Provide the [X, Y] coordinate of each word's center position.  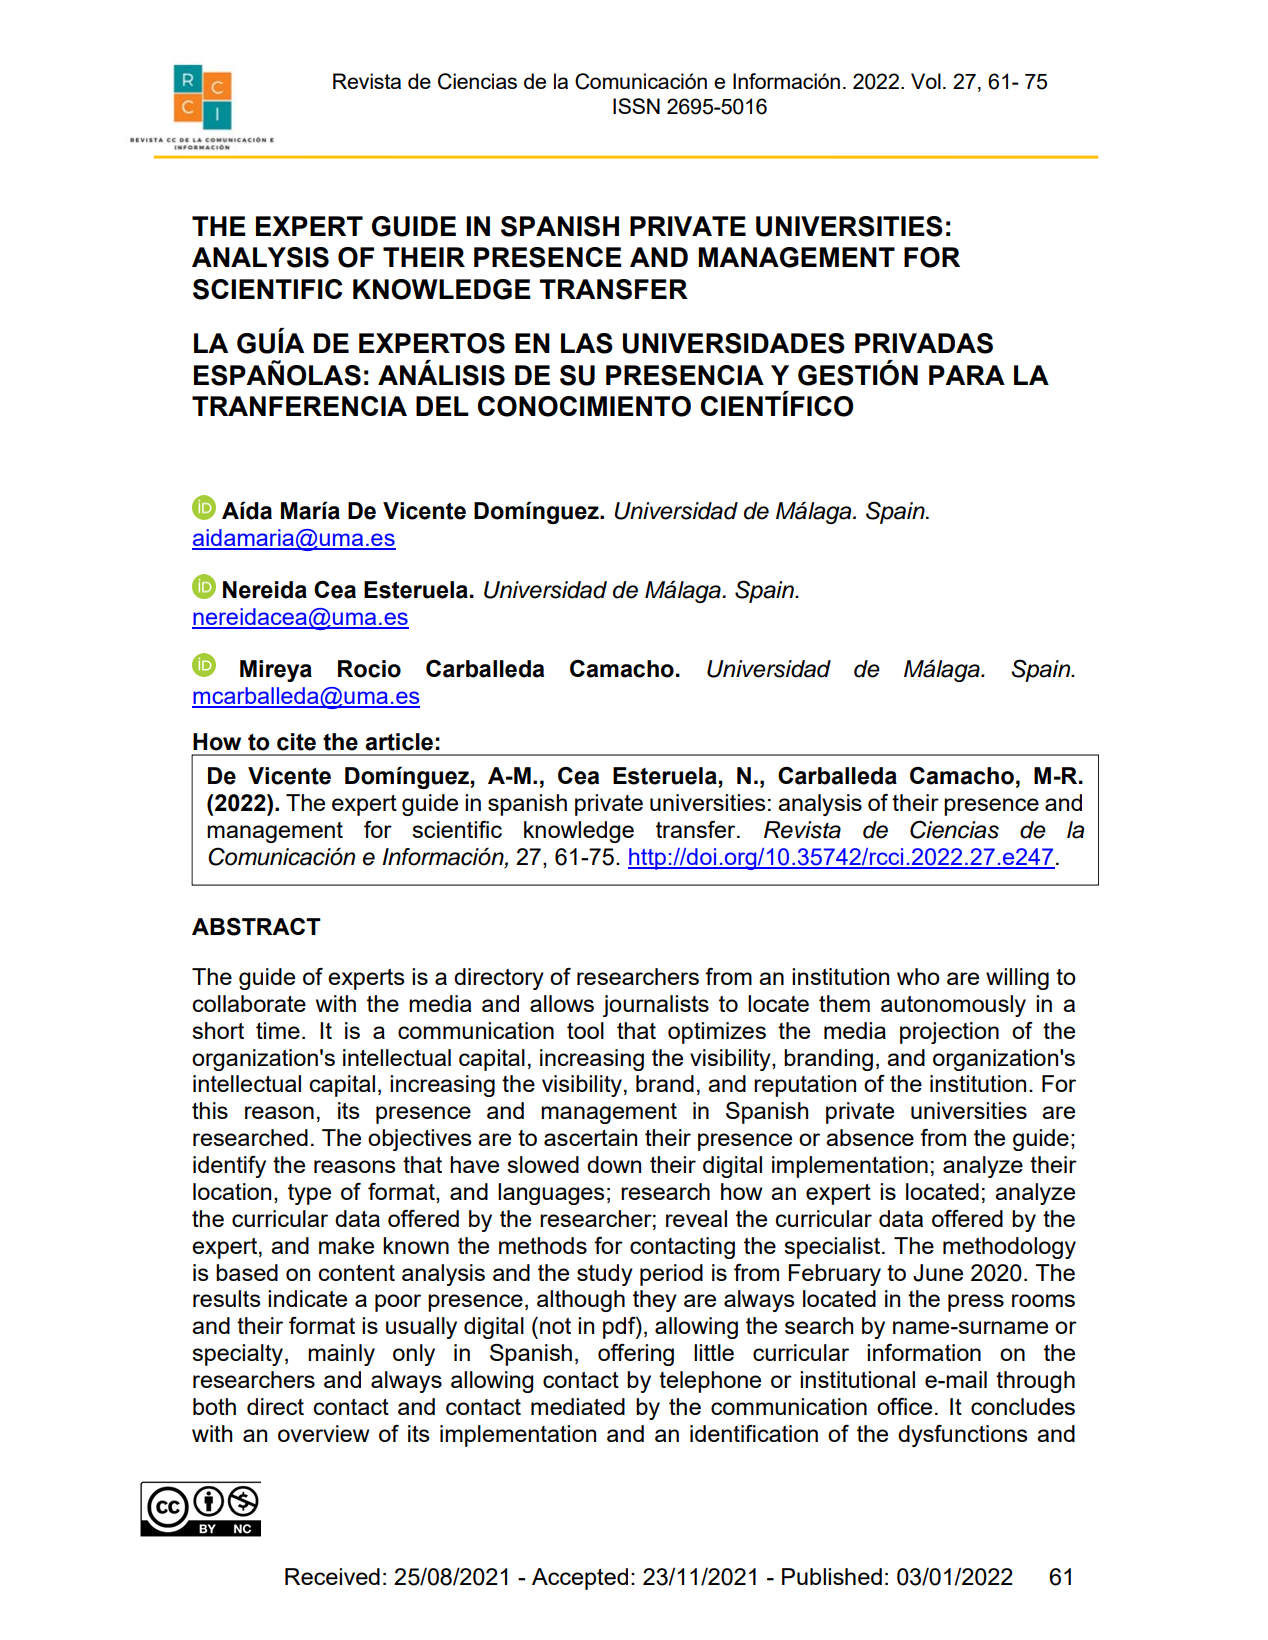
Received [332, 1576]
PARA [967, 375]
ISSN [636, 106]
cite [296, 742]
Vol [926, 81]
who [918, 976]
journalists [656, 1006]
